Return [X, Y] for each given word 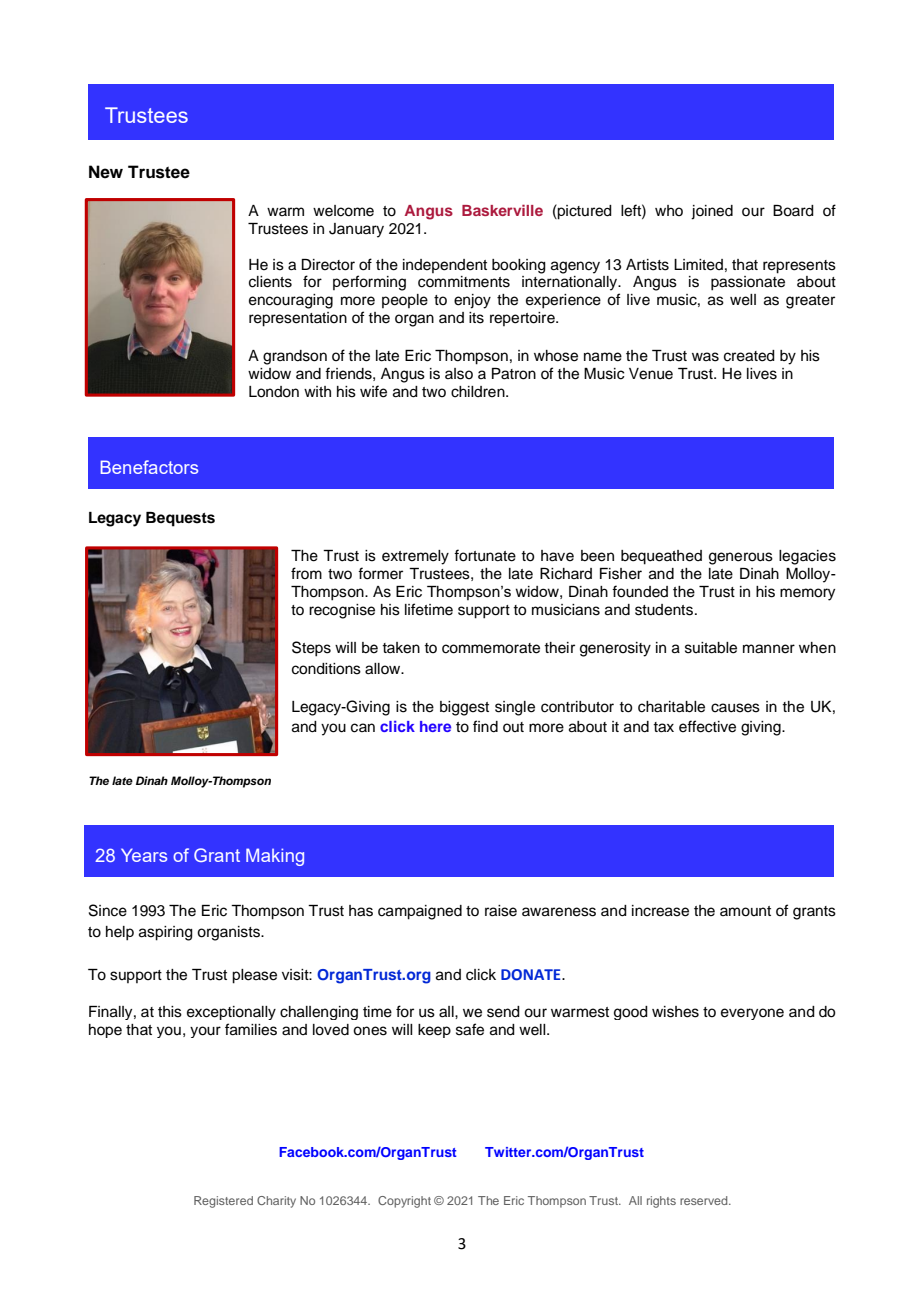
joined [712, 212]
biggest [464, 708]
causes [735, 708]
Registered [223, 1202]
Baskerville [502, 210]
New [106, 172]
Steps [311, 649]
